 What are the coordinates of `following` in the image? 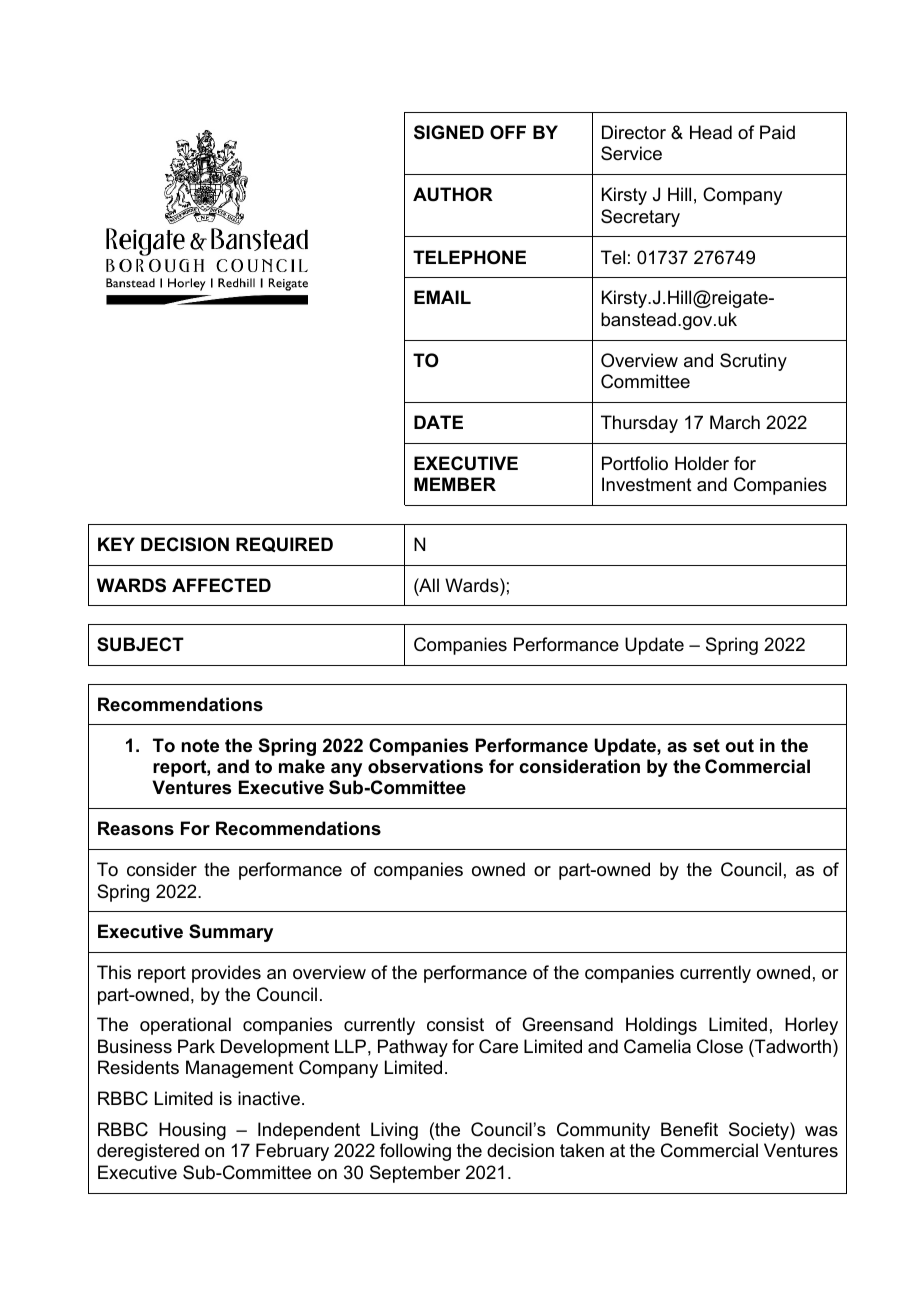 It's located at (415, 1152).
